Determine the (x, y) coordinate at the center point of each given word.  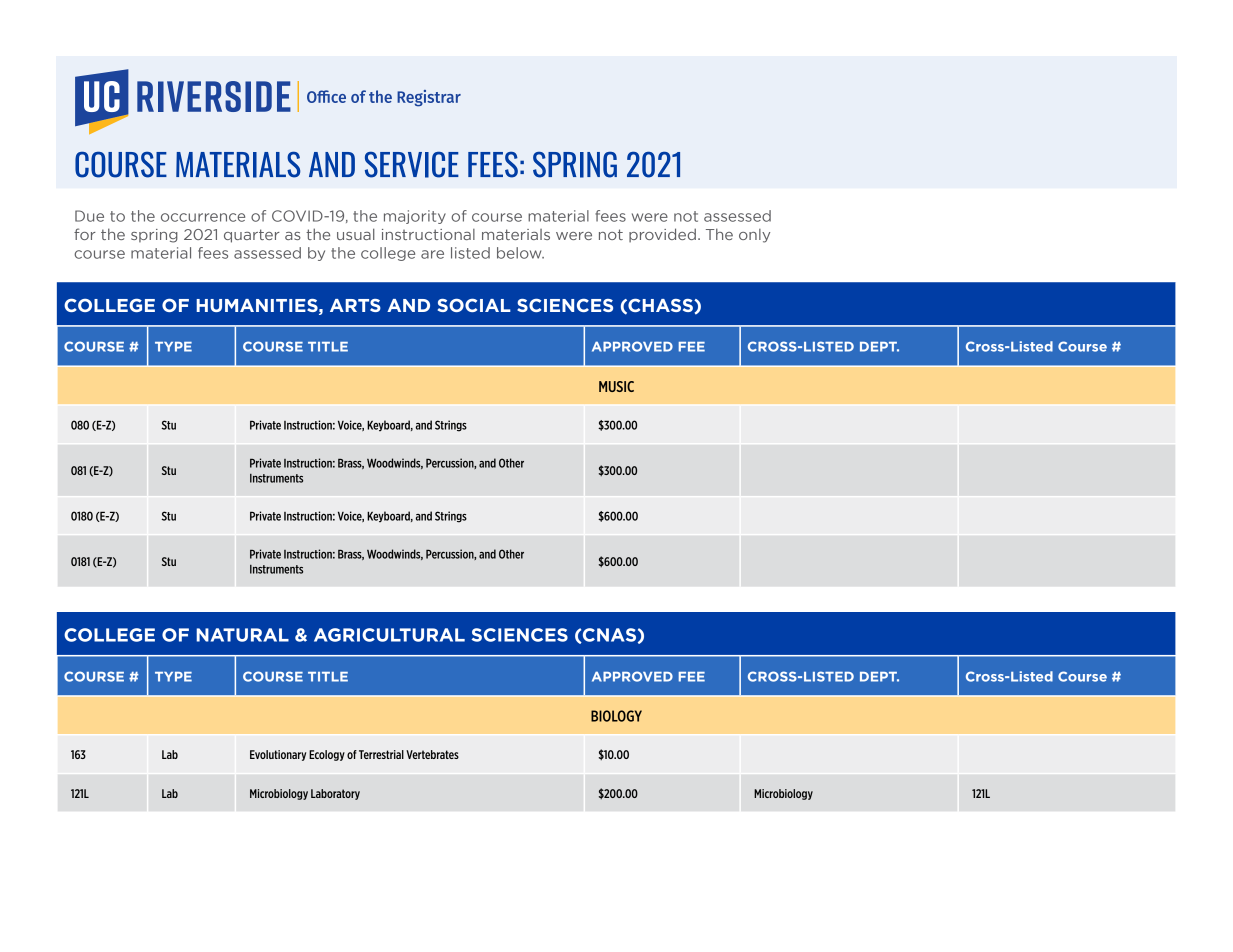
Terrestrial (381, 754)
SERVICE (412, 164)
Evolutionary (278, 755)
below (520, 253)
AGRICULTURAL (389, 635)
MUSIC (616, 386)
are (432, 254)
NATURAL (242, 635)
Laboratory (335, 794)
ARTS (355, 305)
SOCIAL (474, 305)
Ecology (327, 755)
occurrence (203, 217)
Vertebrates (432, 754)
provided (662, 235)
